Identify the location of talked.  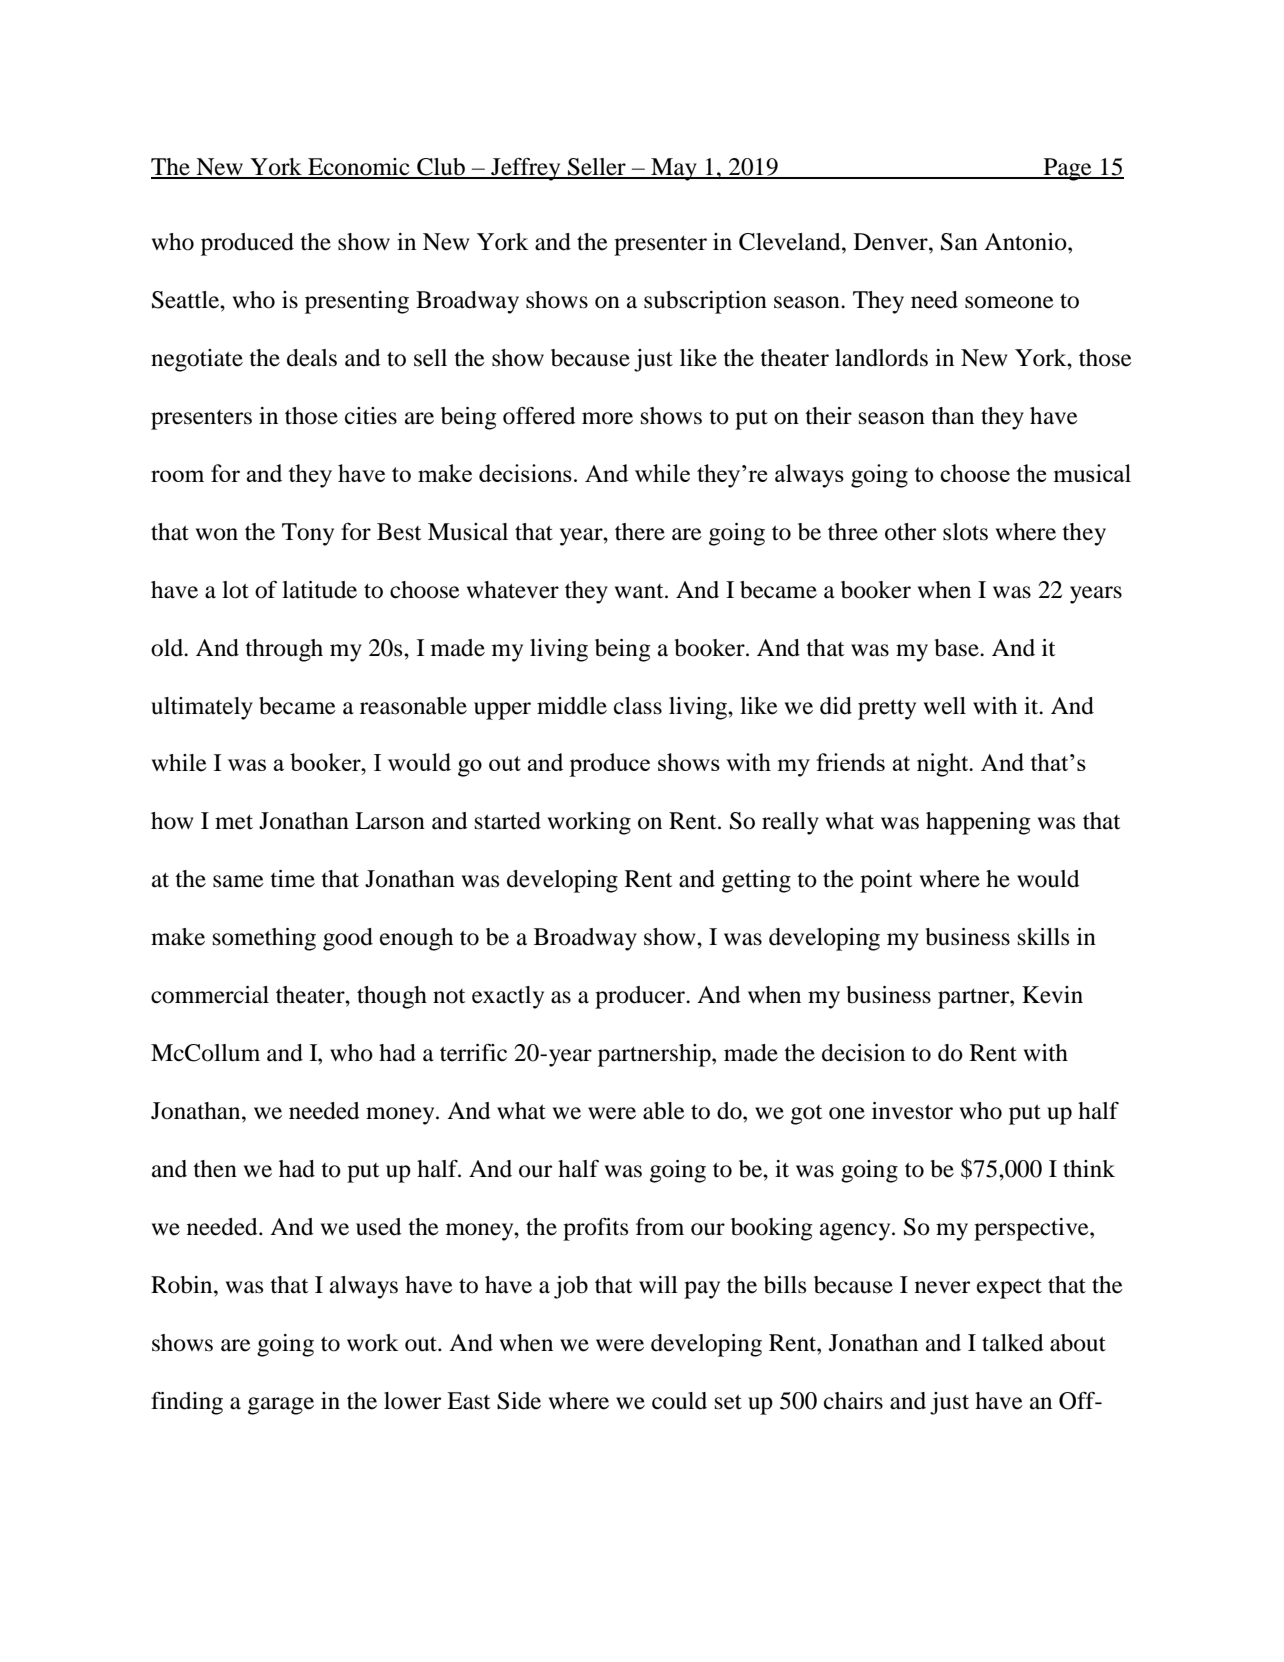
(1013, 1343).
